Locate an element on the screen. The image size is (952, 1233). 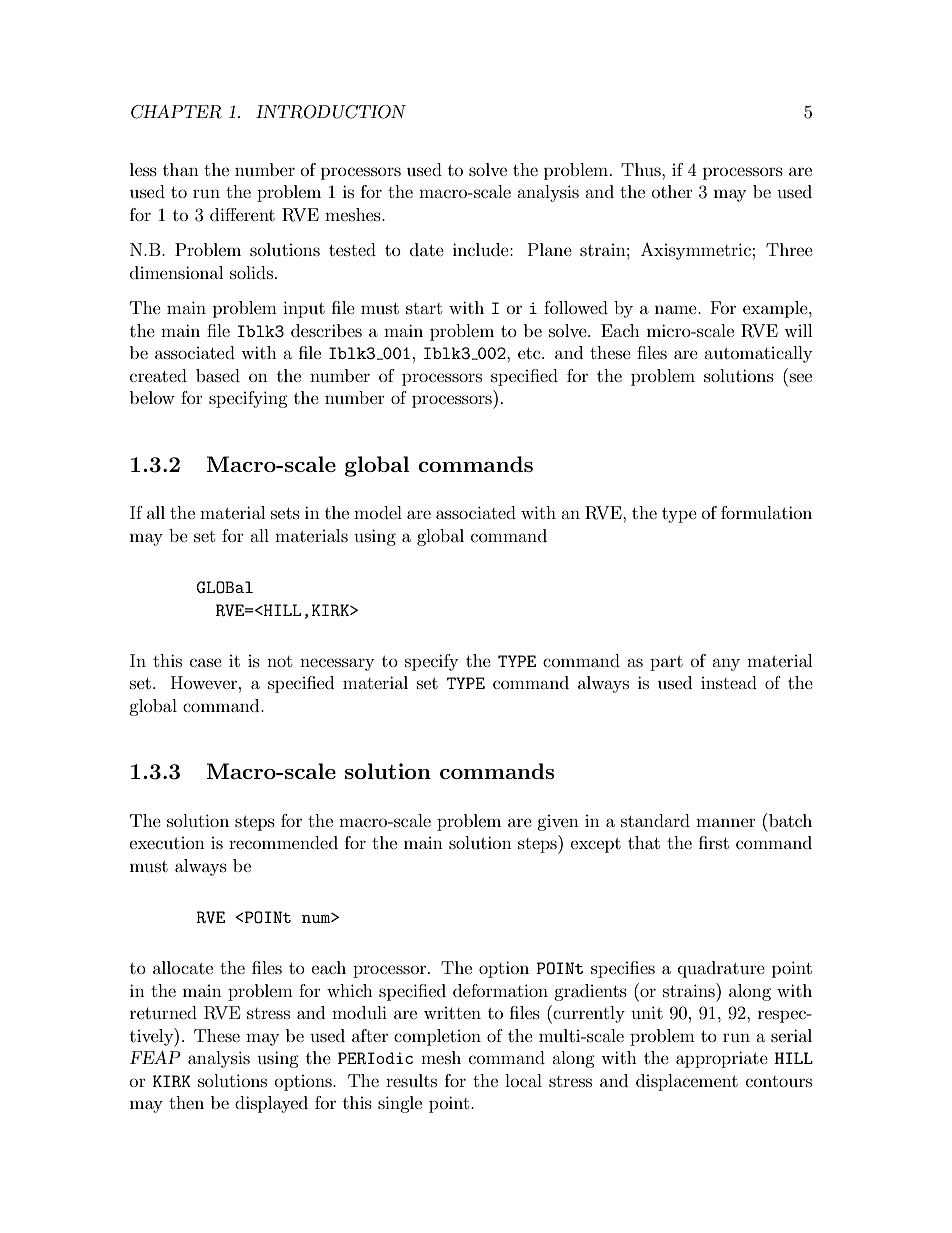
below is located at coordinates (152, 397).
